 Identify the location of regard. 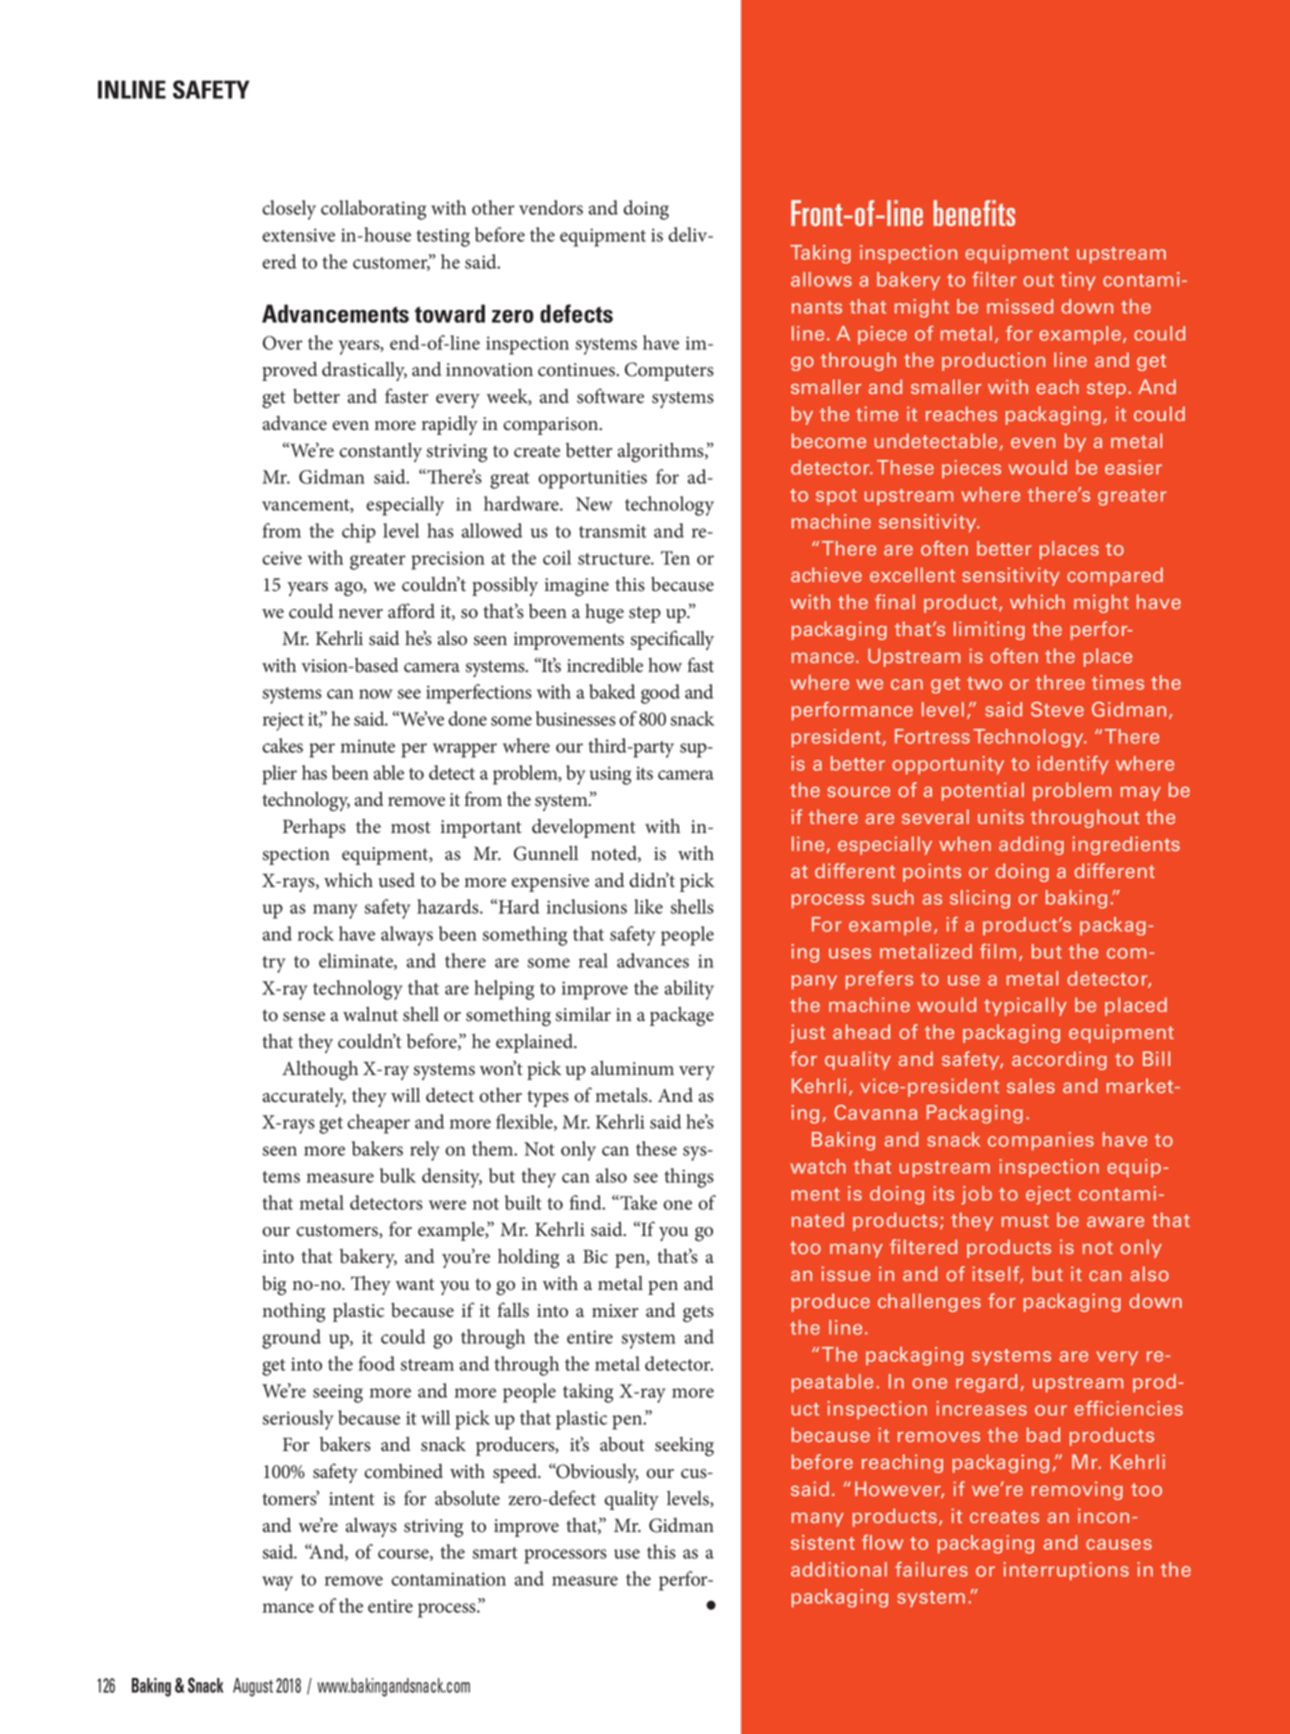
(986, 1383).
